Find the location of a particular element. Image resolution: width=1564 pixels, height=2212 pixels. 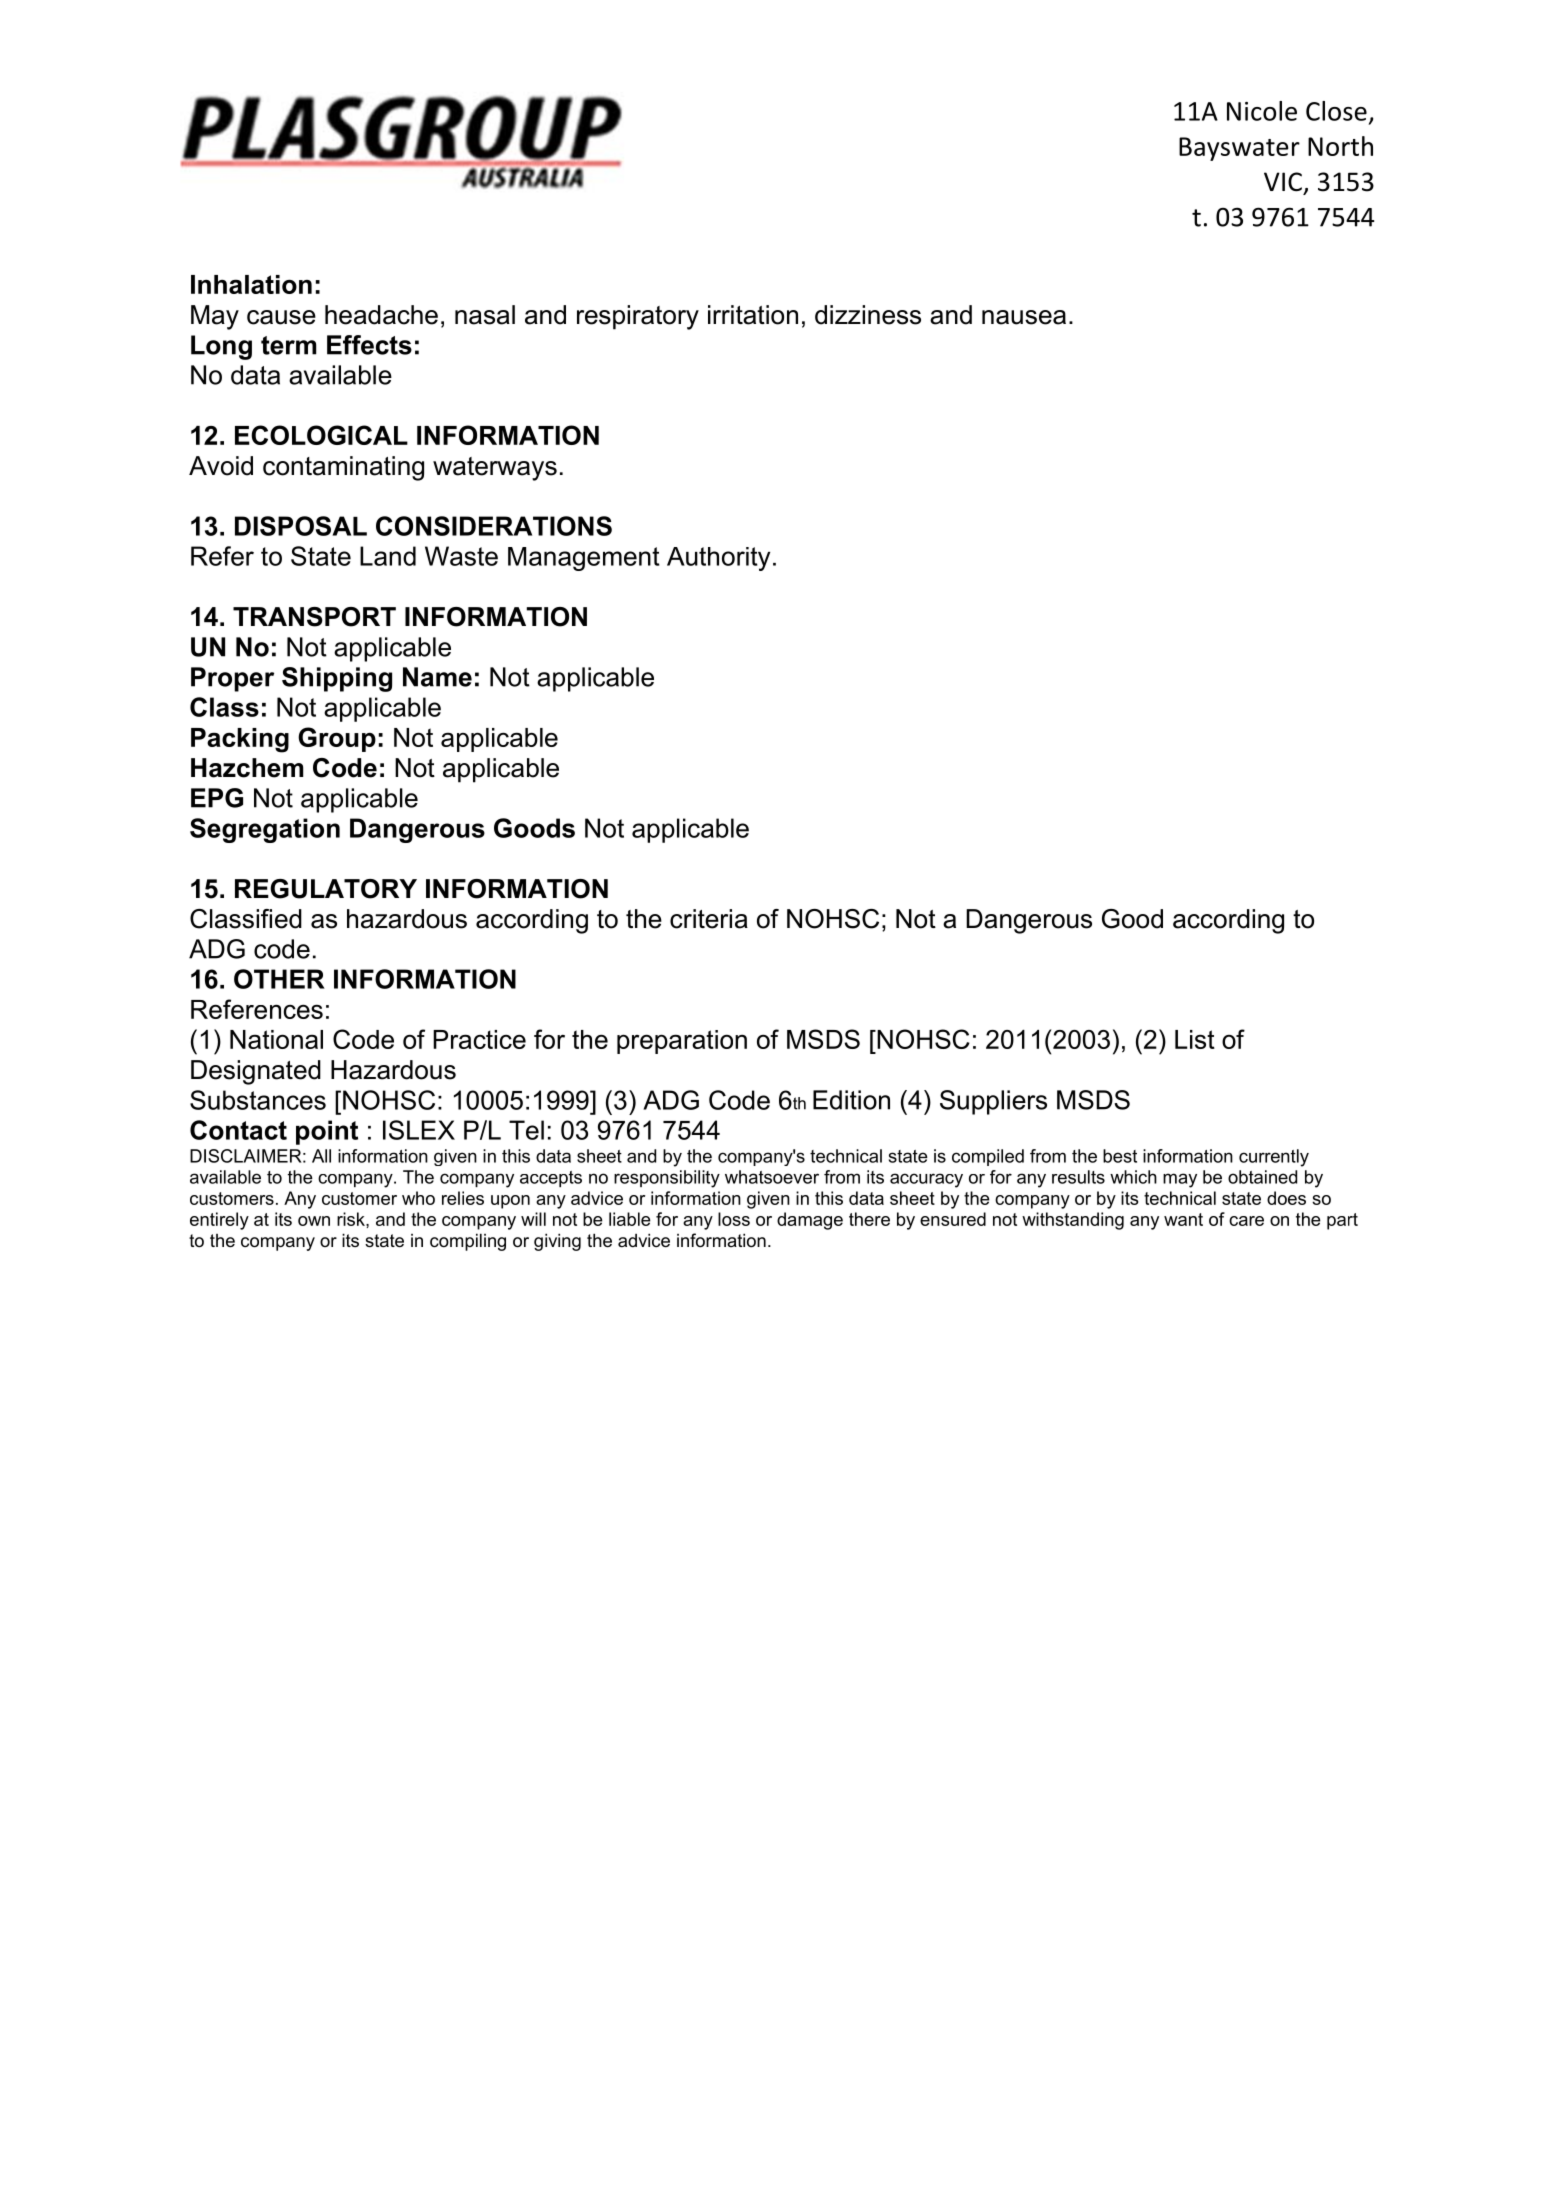

nausea is located at coordinates (1024, 317).
